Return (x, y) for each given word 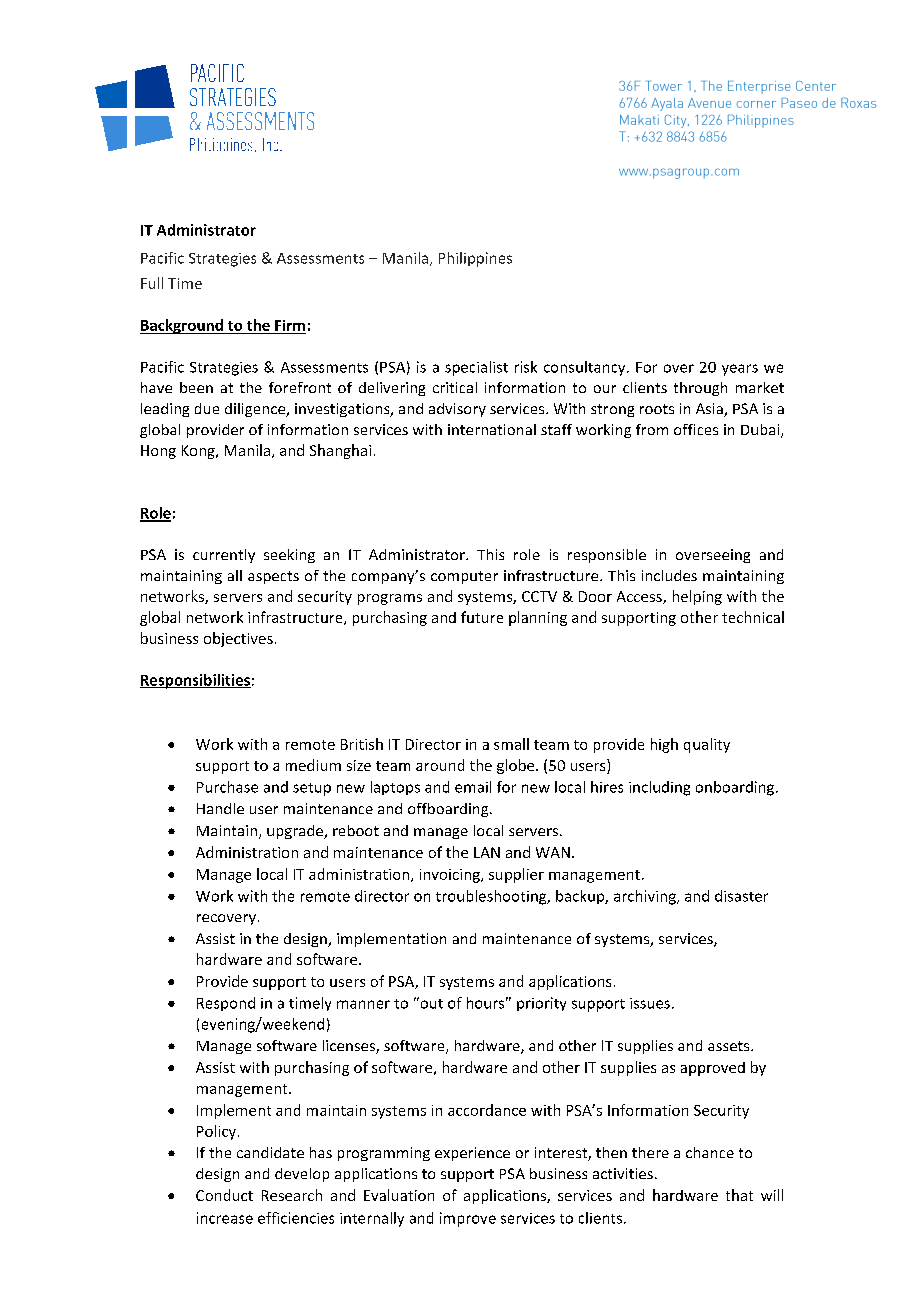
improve (468, 1219)
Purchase (227, 787)
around (440, 765)
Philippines (475, 259)
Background (182, 326)
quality (707, 745)
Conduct (224, 1195)
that (739, 1195)
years (740, 370)
